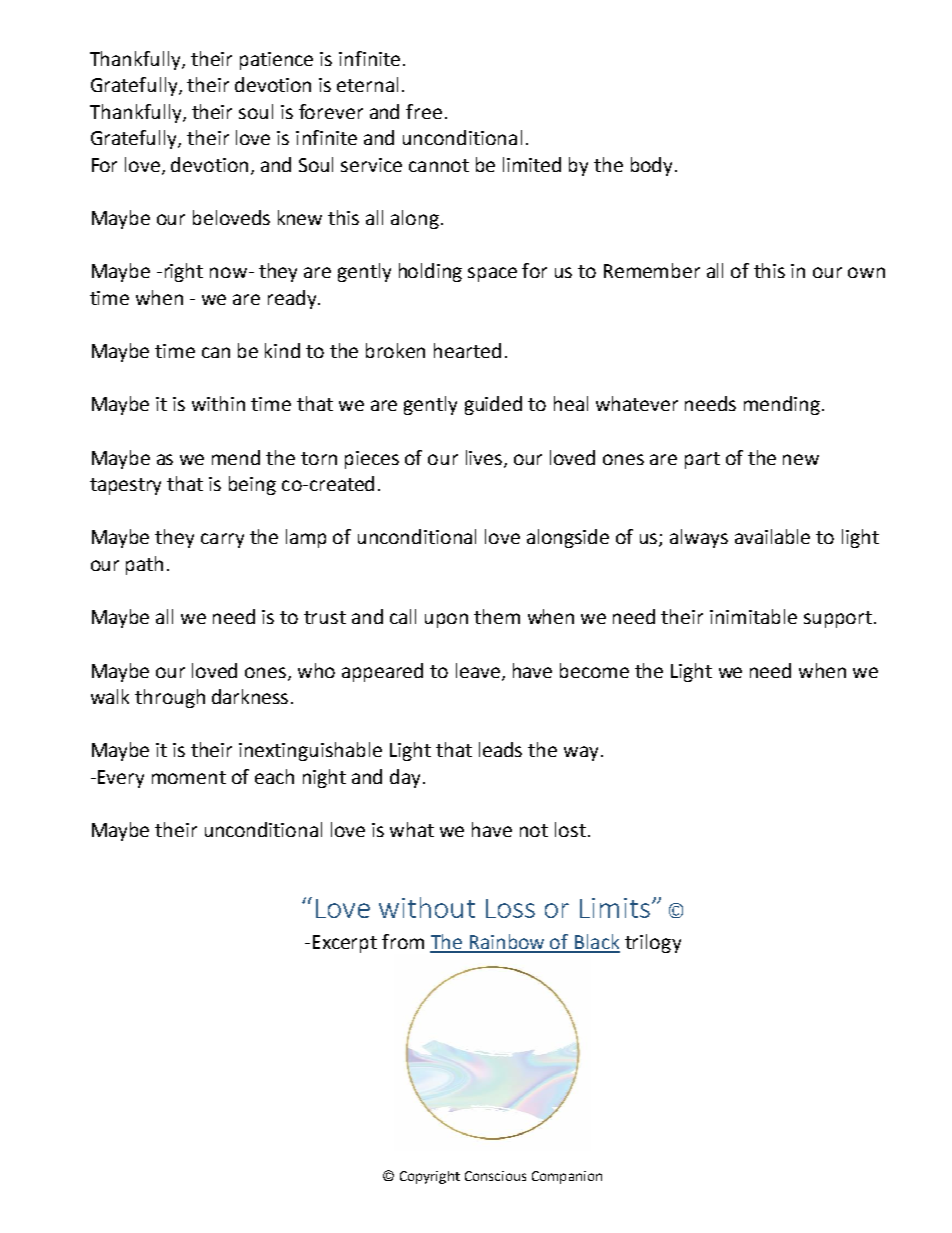  What do you see at coordinates (170, 698) in the screenshot?
I see `through` at bounding box center [170, 698].
